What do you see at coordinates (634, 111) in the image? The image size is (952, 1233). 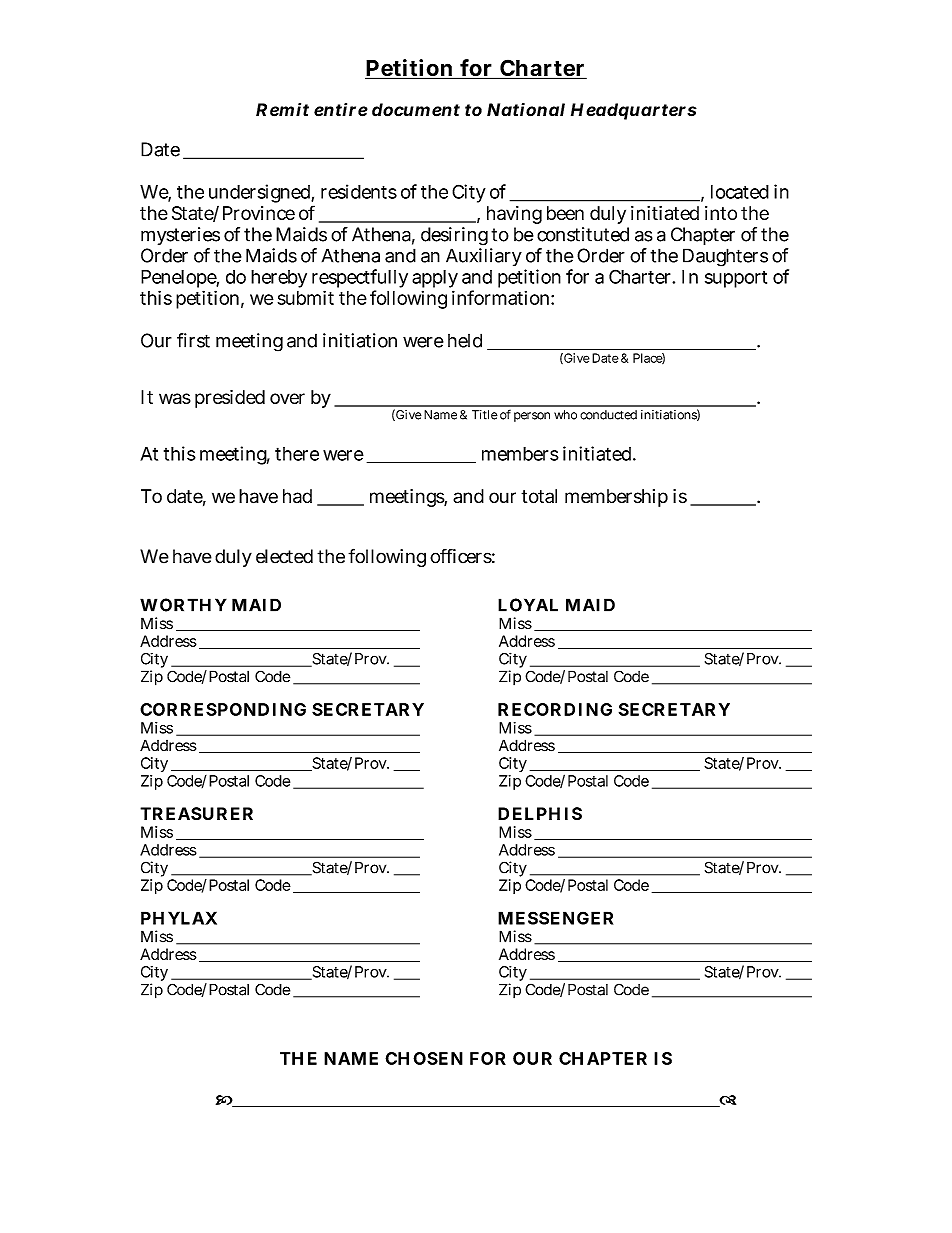 I see `Headquarters` at bounding box center [634, 111].
